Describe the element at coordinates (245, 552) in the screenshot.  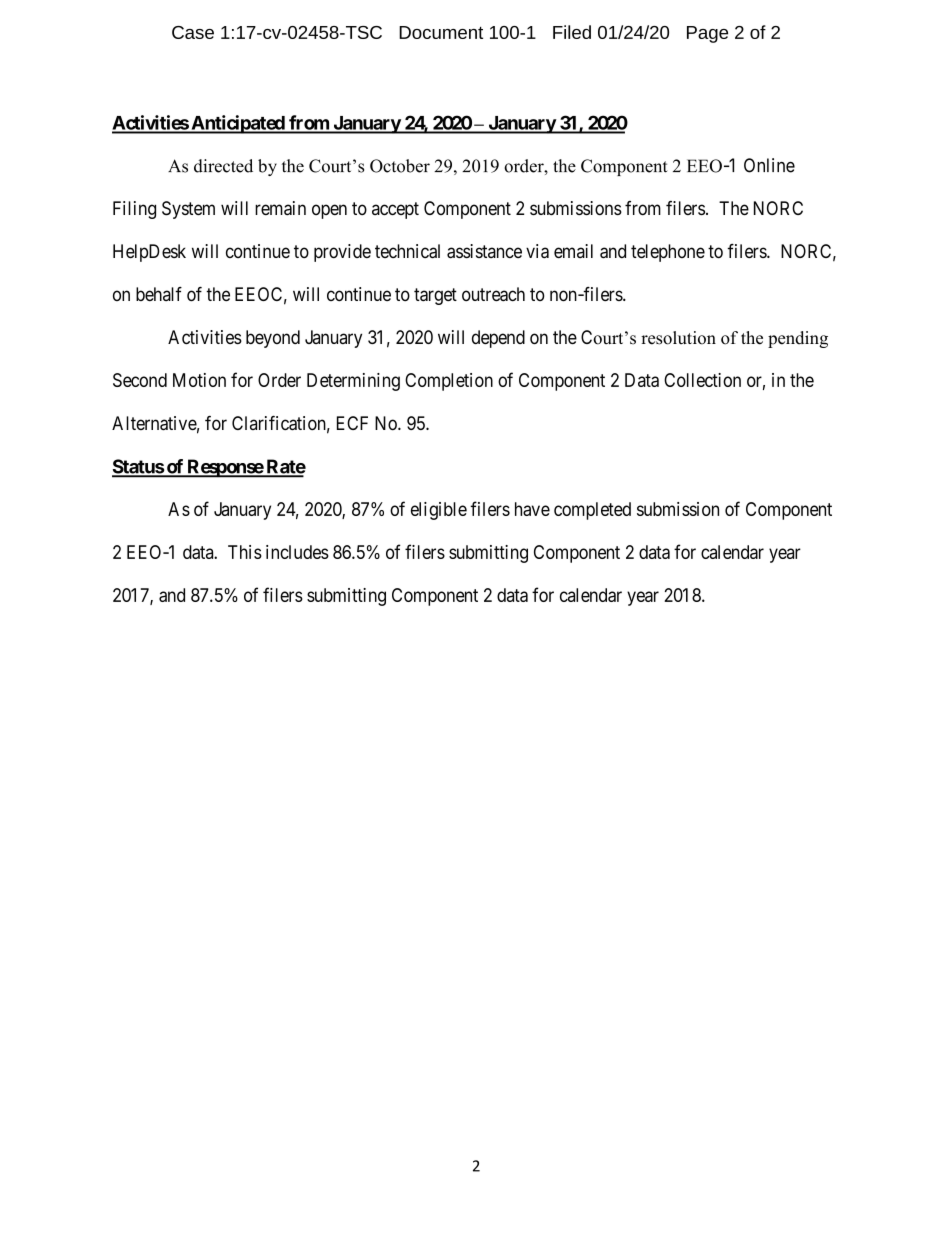
I see `This` at that location.
